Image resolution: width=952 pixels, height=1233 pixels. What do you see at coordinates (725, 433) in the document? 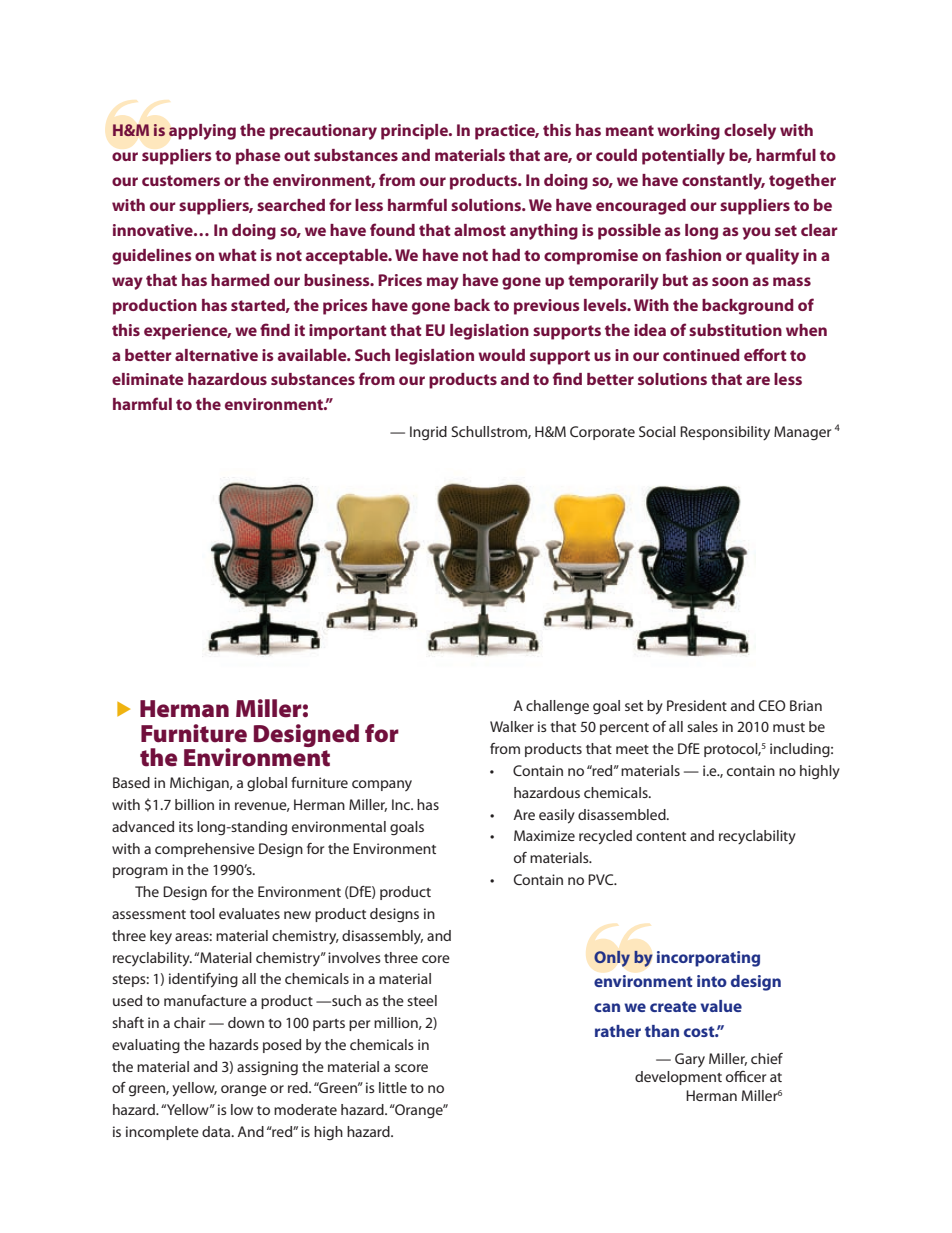
I see `Responsibility` at bounding box center [725, 433].
